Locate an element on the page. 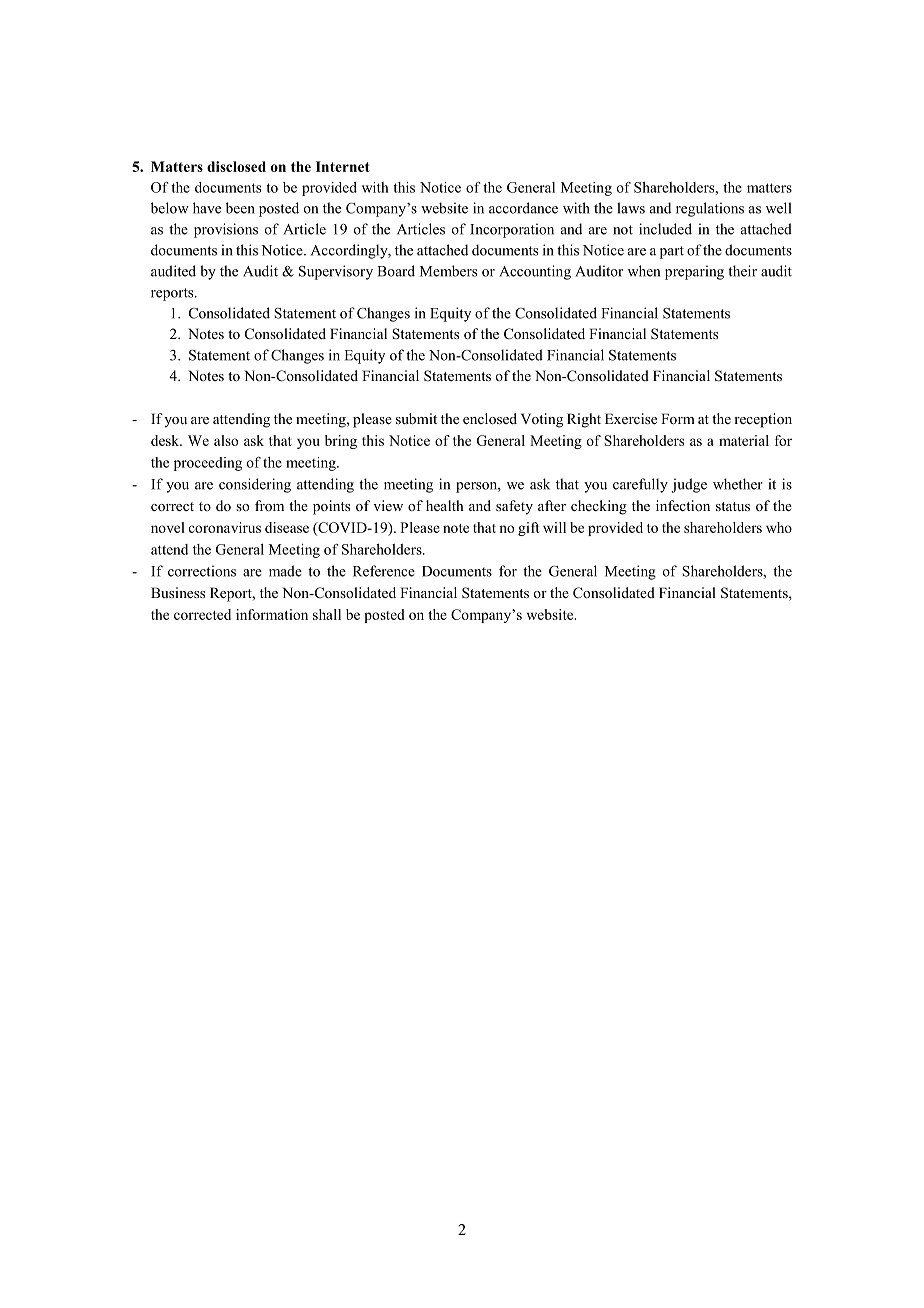 This document has width=924, height=1308. Members is located at coordinates (448, 271).
